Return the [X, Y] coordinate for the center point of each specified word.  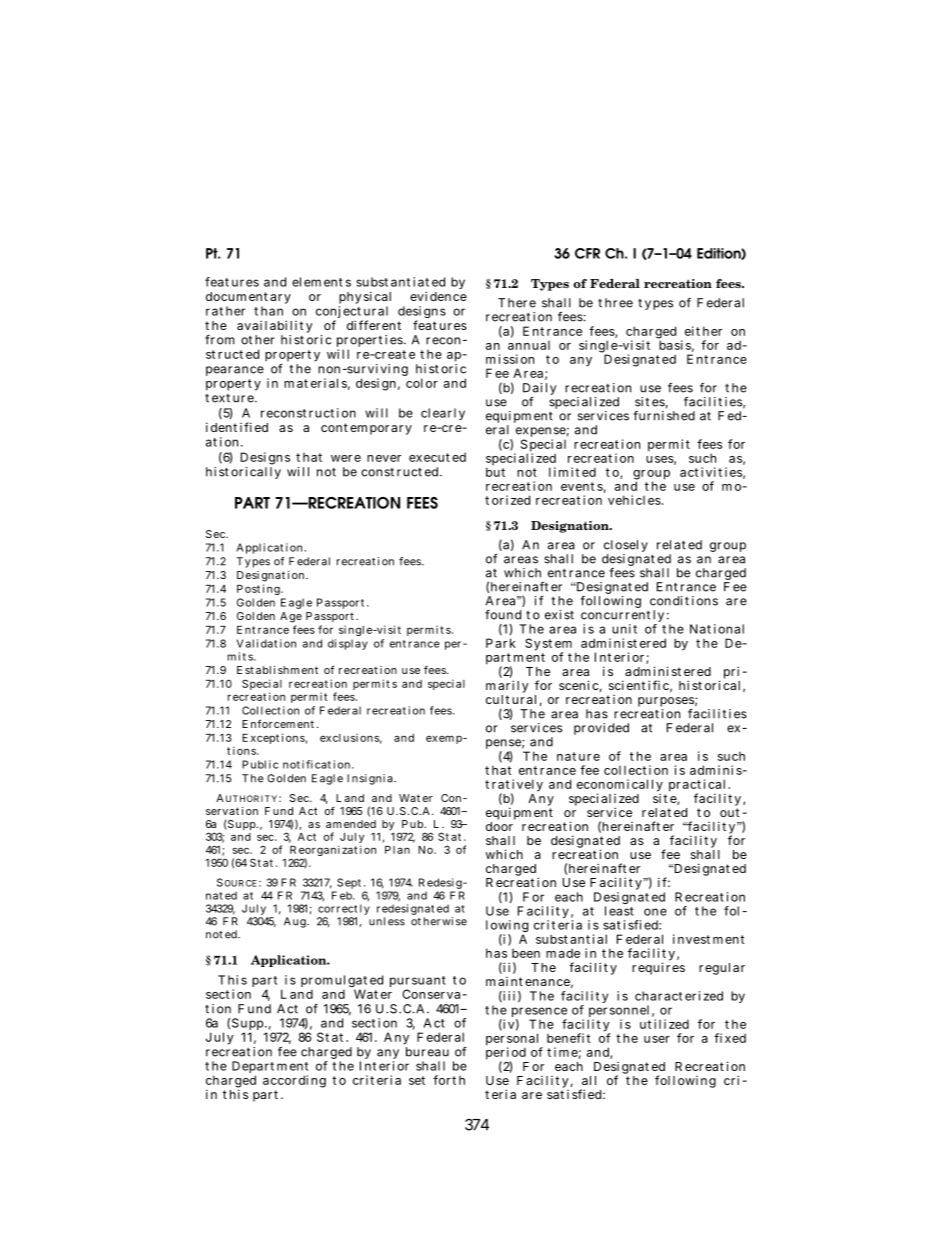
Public [260, 764]
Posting [260, 589]
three [615, 303]
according [294, 1081]
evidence [438, 296]
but [495, 472]
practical [699, 786]
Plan [397, 850]
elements [321, 282]
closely [626, 547]
